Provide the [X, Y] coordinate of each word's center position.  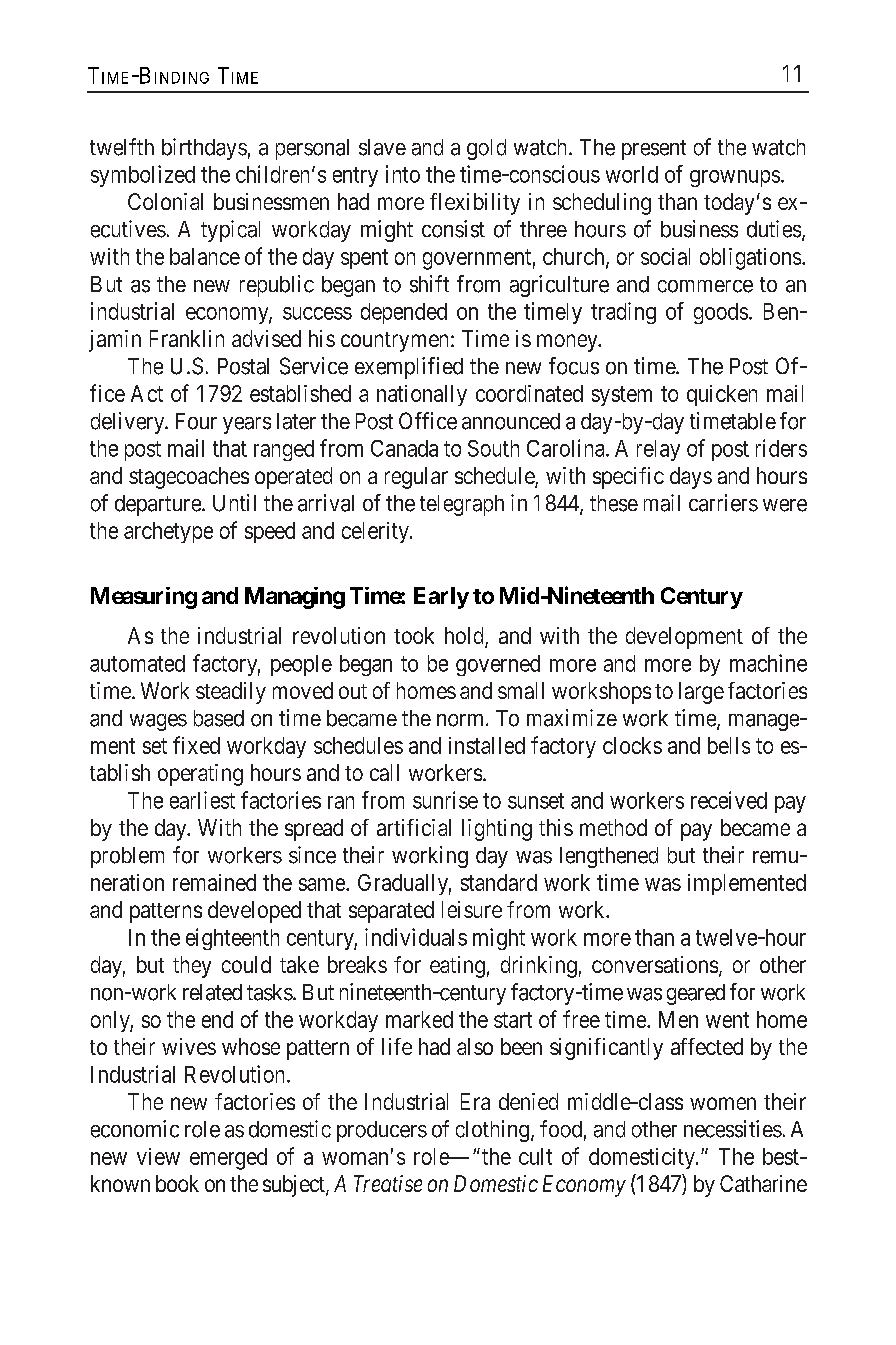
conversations [655, 964]
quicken [722, 395]
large [701, 693]
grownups [735, 178]
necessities [733, 1129]
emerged [228, 1159]
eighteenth [232, 939]
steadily [231, 693]
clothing [494, 1131]
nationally [422, 395]
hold [465, 637]
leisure [472, 909]
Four [196, 421]
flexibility [475, 204]
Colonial [165, 201]
